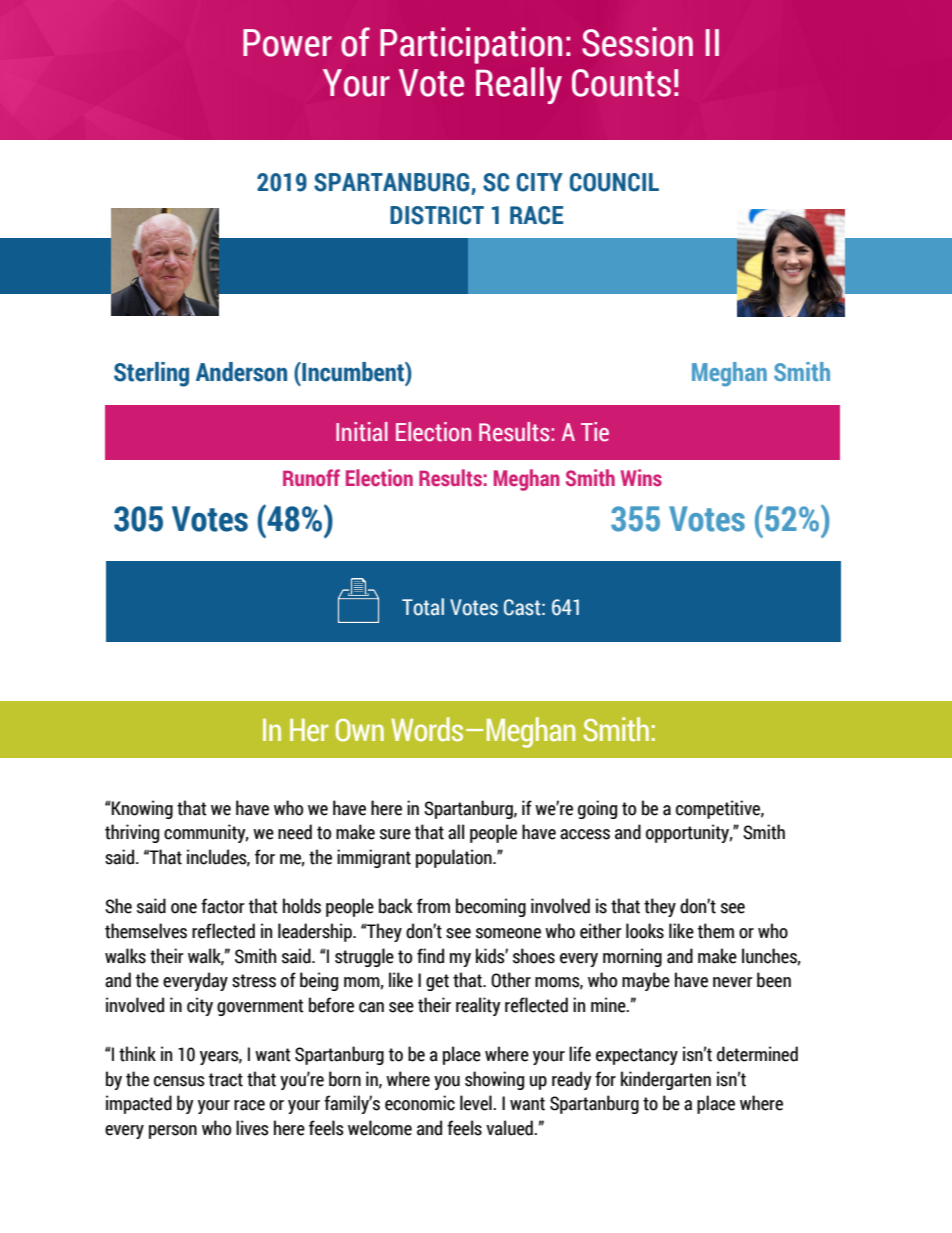  Describe the element at coordinates (287, 43) in the image. I see `Power` at that location.
